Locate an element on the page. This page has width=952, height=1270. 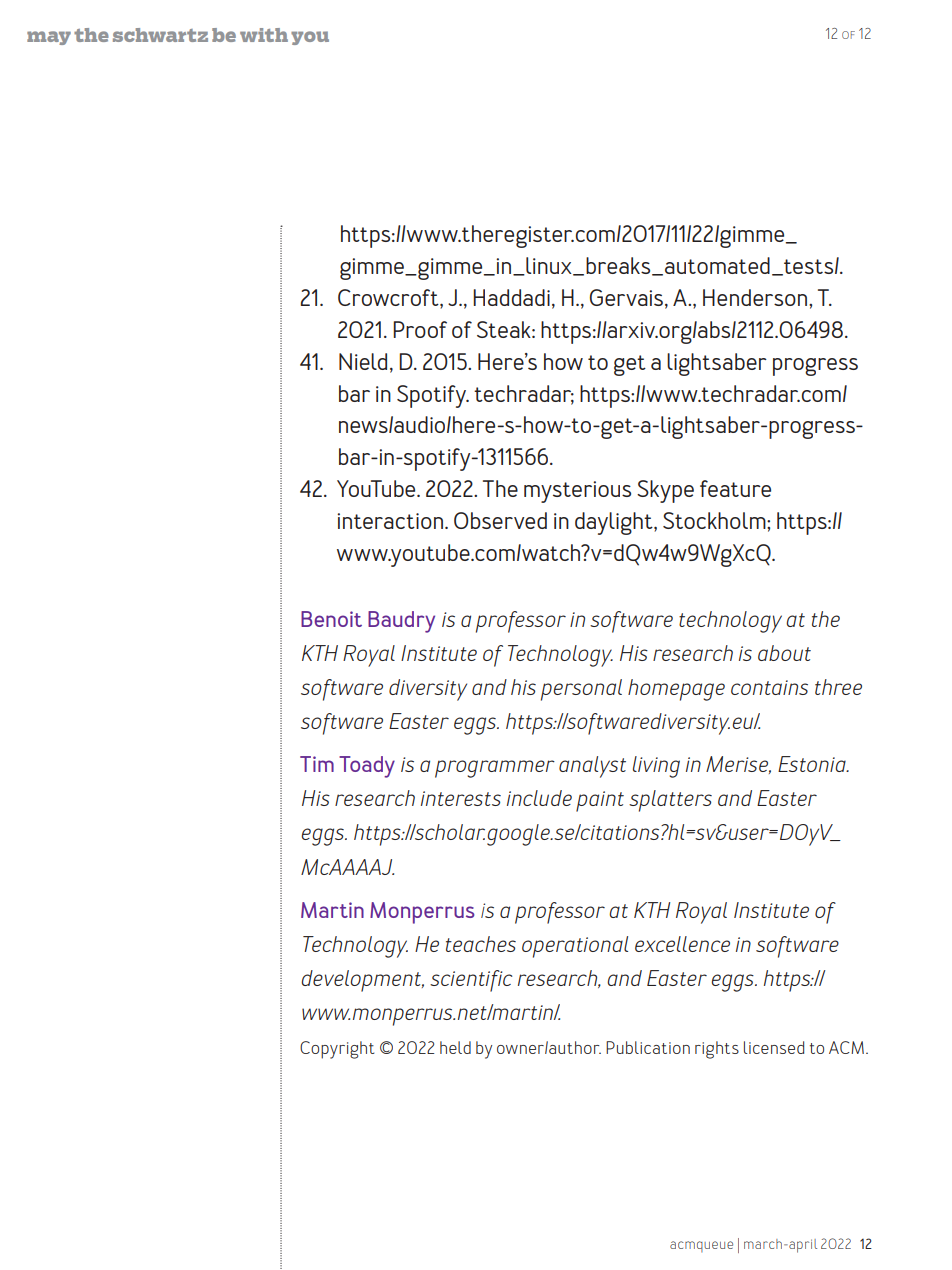
feature is located at coordinates (735, 488).
